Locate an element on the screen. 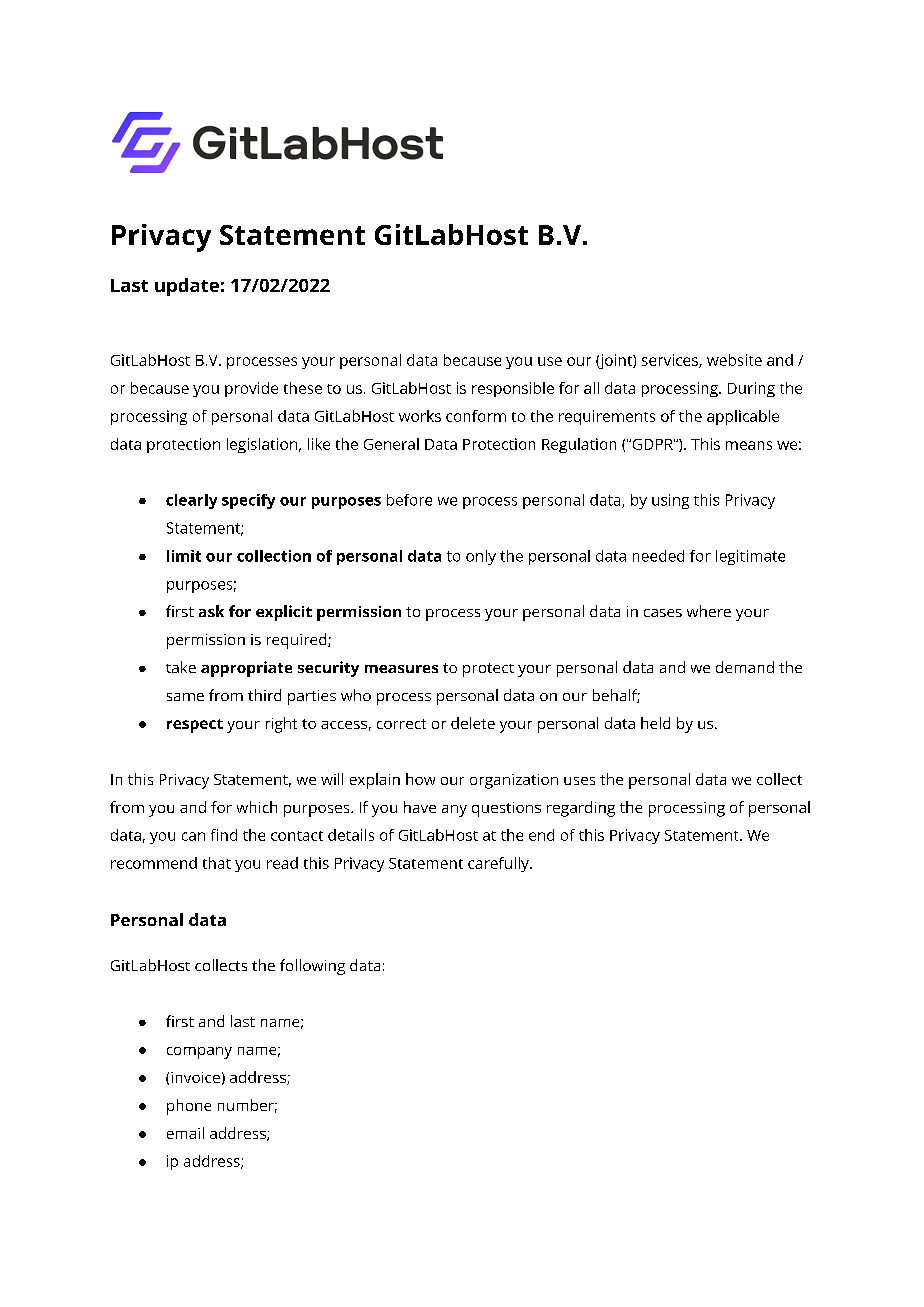 The height and width of the screenshot is (1307, 924). using is located at coordinates (670, 501).
